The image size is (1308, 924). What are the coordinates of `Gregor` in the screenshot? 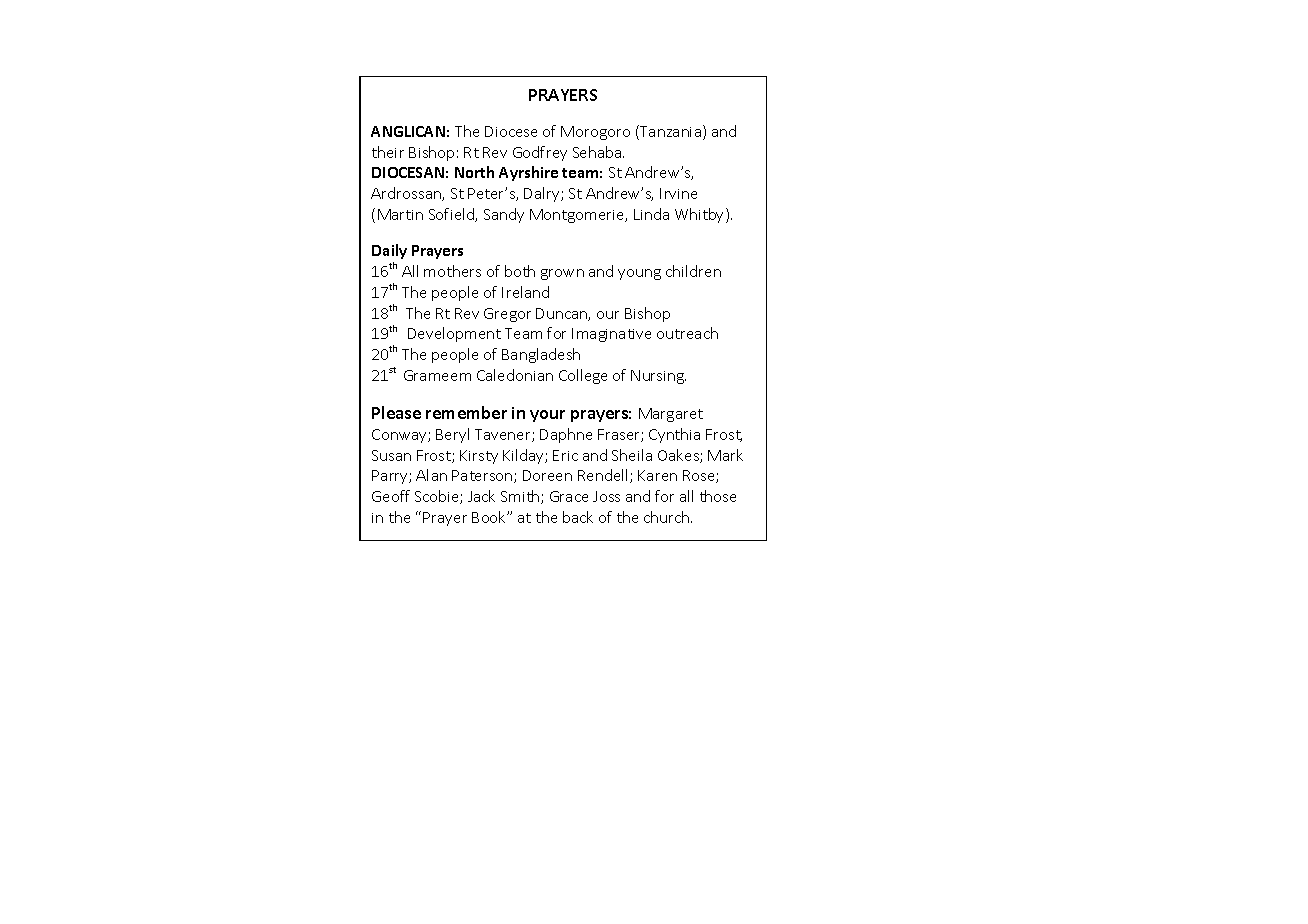 It's located at (507, 315).
